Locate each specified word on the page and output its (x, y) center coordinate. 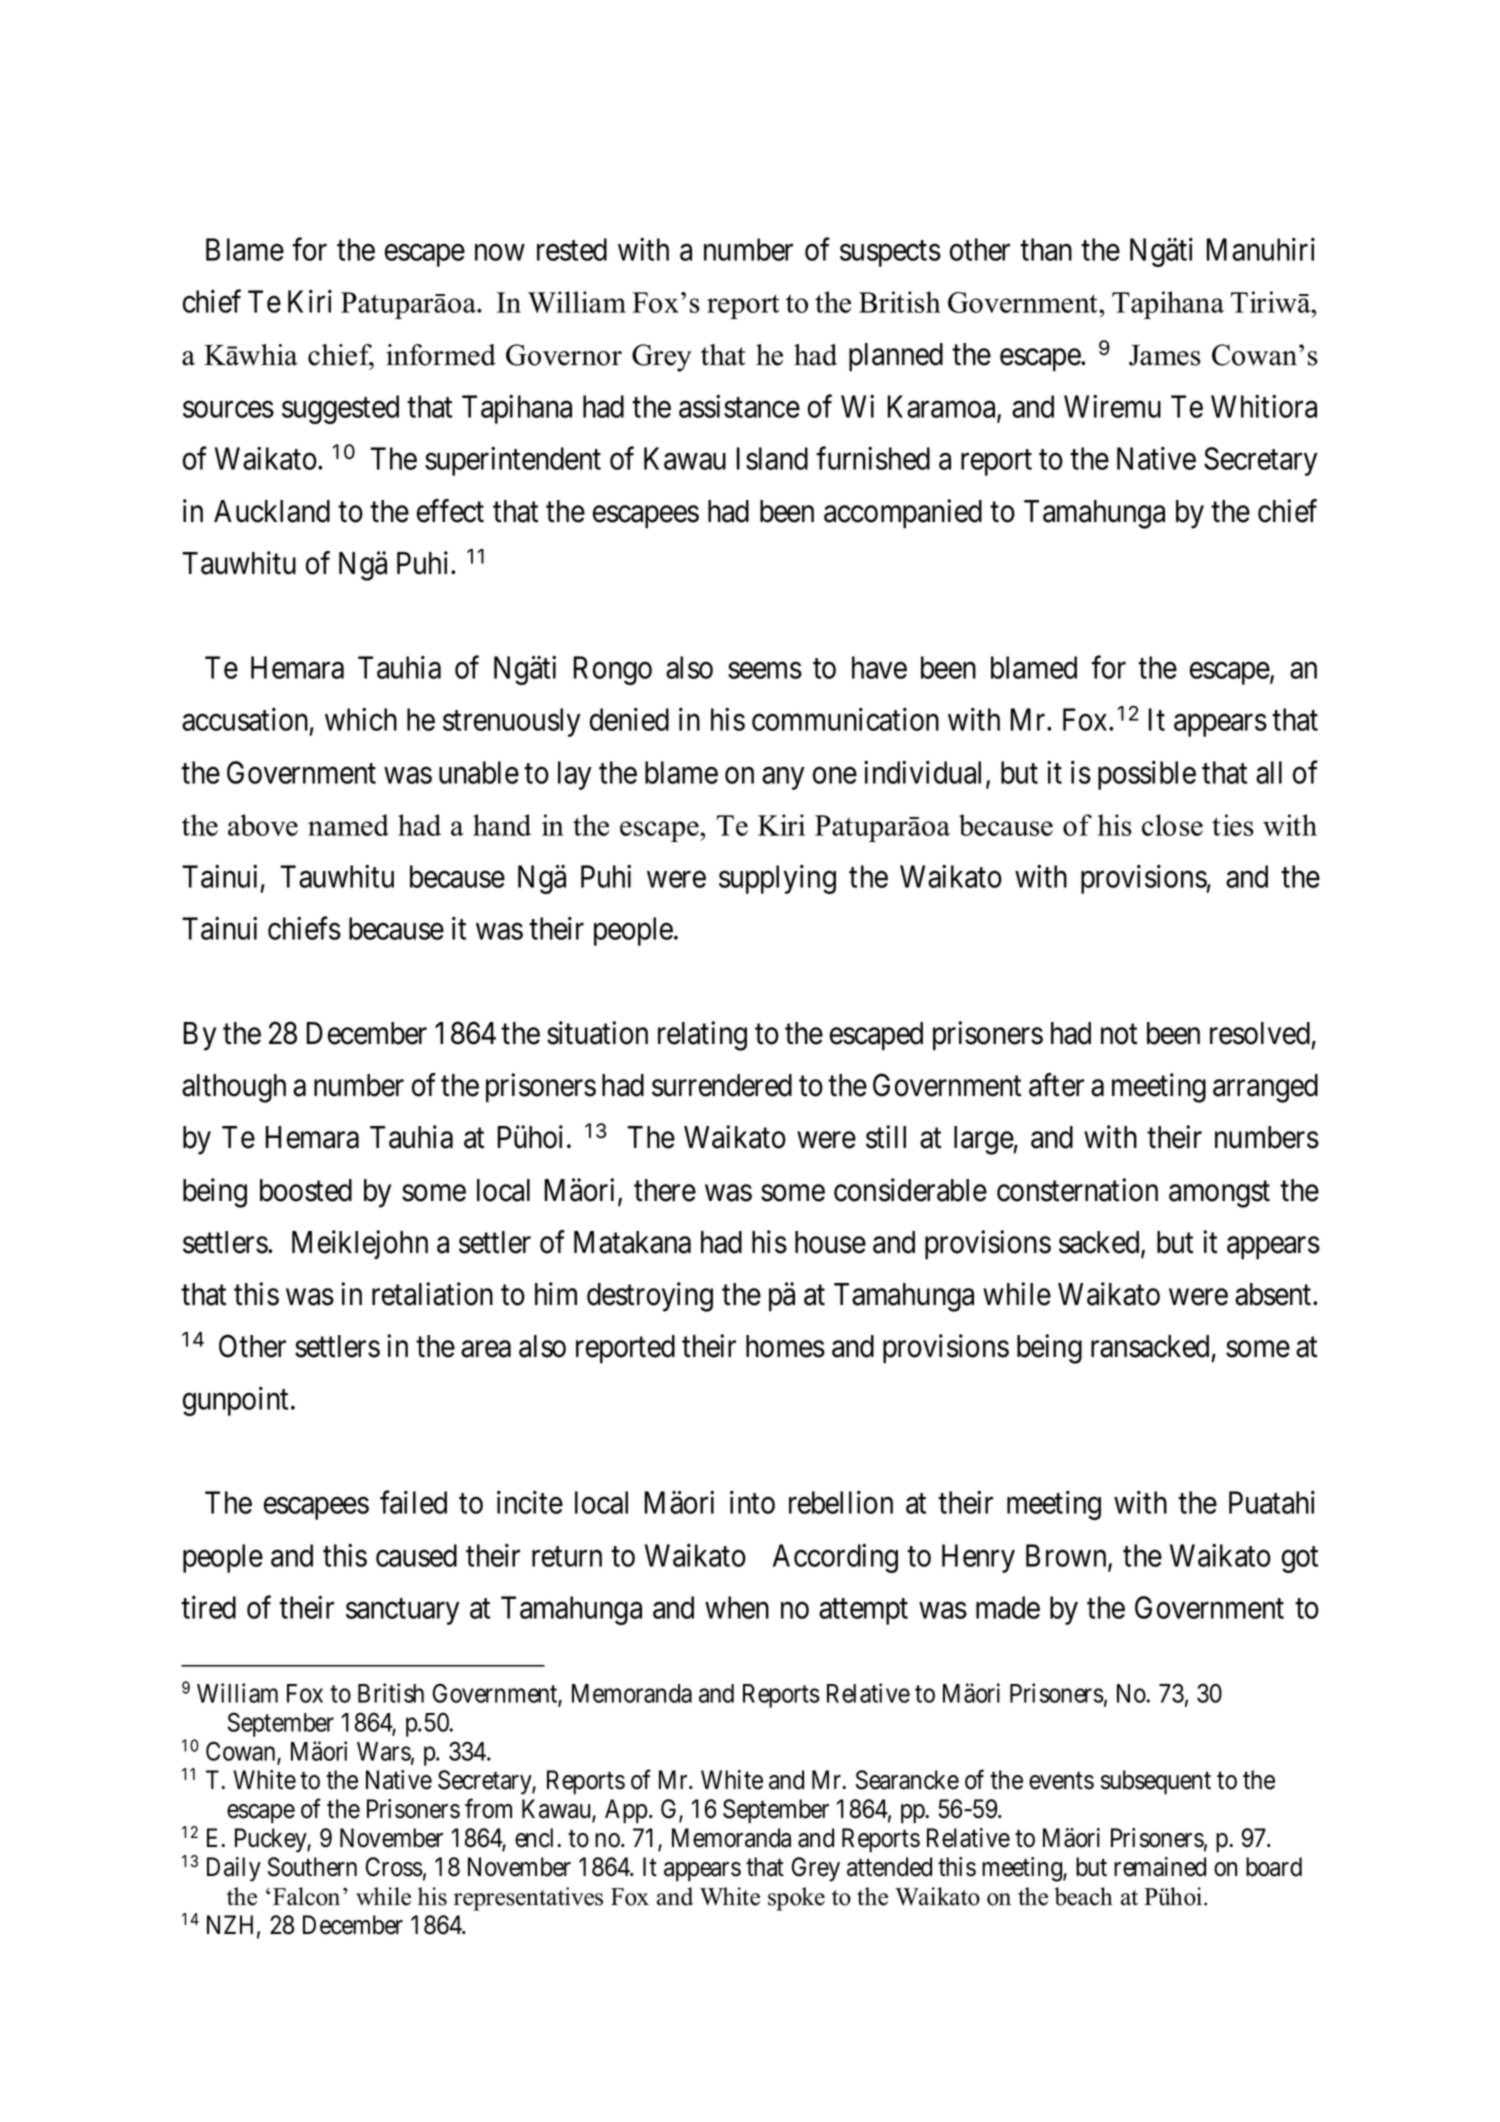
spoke (796, 1899)
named (348, 825)
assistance (739, 406)
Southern (312, 1867)
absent (1274, 1294)
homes (785, 1346)
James (1165, 355)
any (783, 778)
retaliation (432, 1294)
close (1172, 825)
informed (441, 355)
